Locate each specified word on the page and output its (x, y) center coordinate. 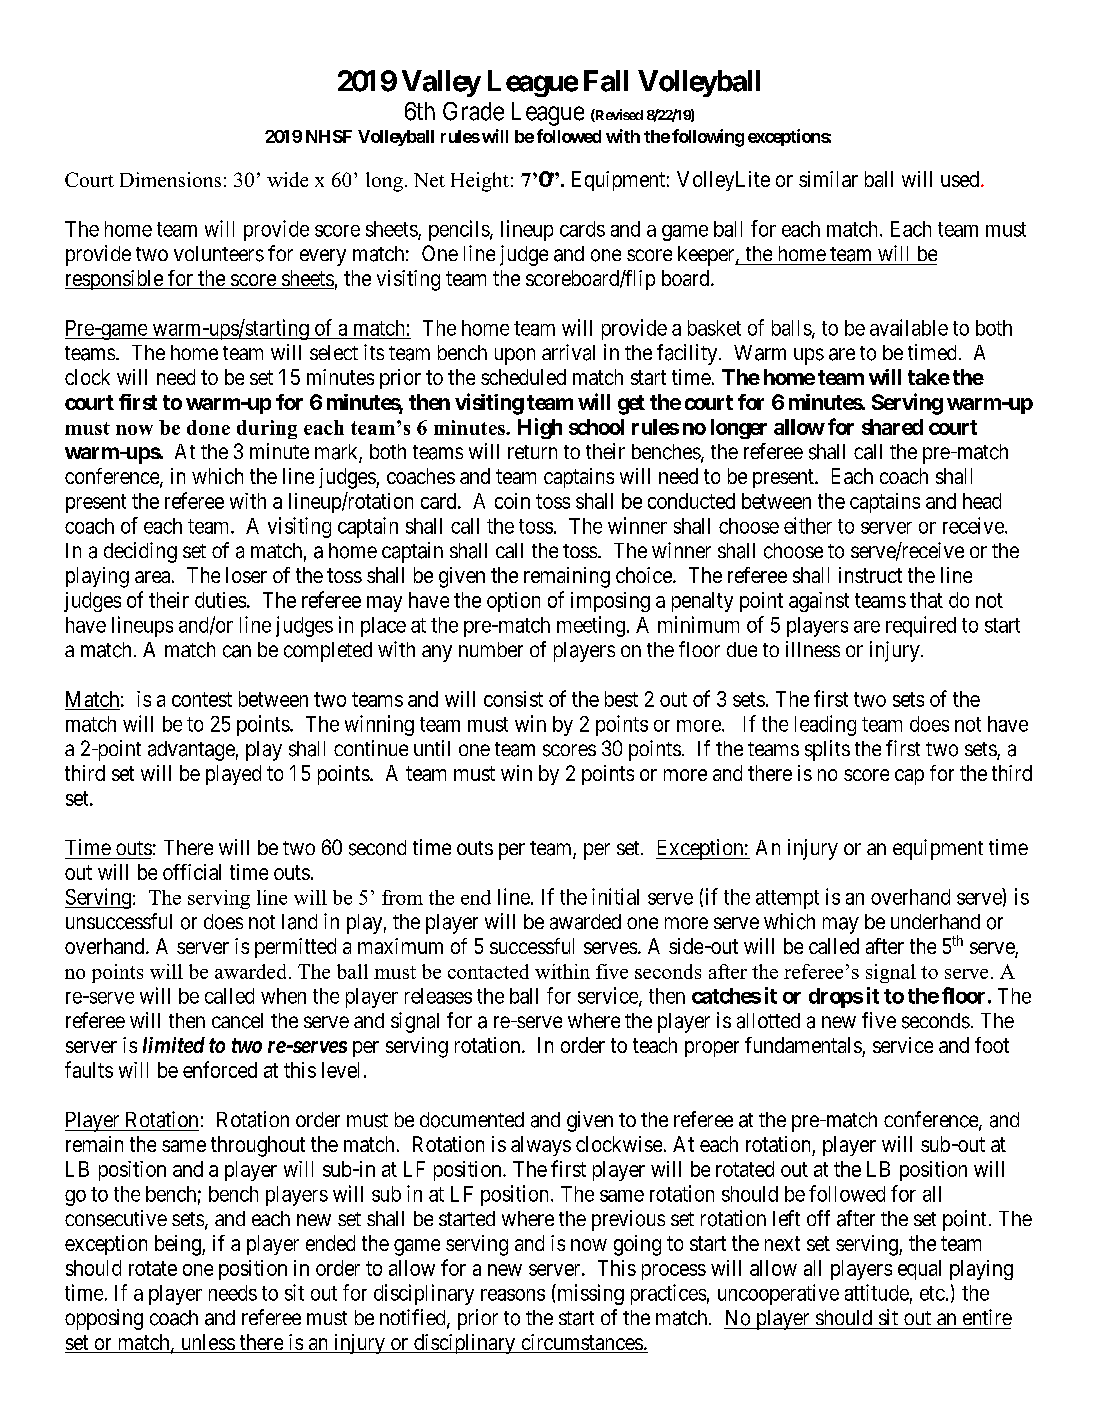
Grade (473, 111)
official (192, 872)
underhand (935, 921)
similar (828, 179)
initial (615, 896)
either (808, 525)
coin (512, 501)
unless (207, 1343)
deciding (140, 552)
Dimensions (170, 179)
